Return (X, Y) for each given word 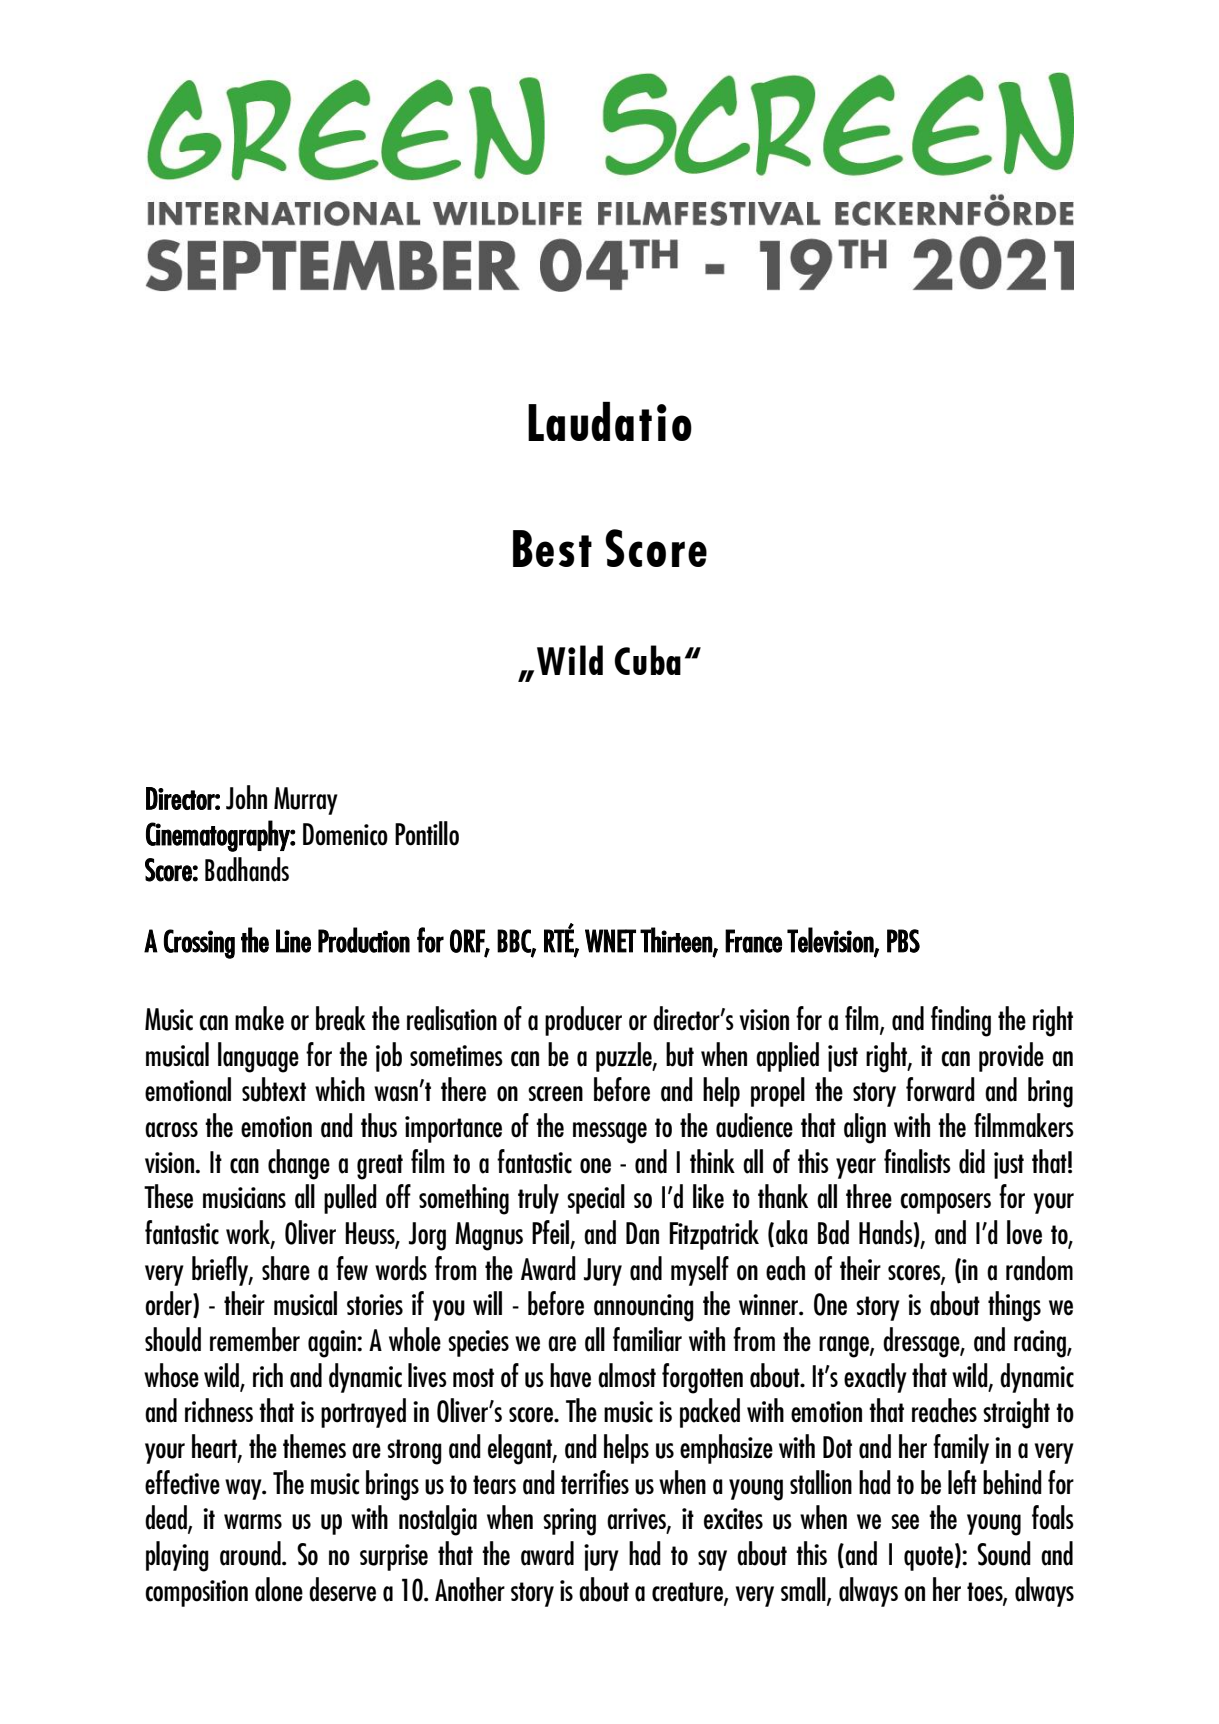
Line (293, 941)
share (286, 1268)
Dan (642, 1233)
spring (569, 1522)
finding (961, 1021)
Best (552, 548)
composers (945, 1203)
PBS (903, 941)
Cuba (647, 660)
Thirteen (677, 941)
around (251, 1553)
